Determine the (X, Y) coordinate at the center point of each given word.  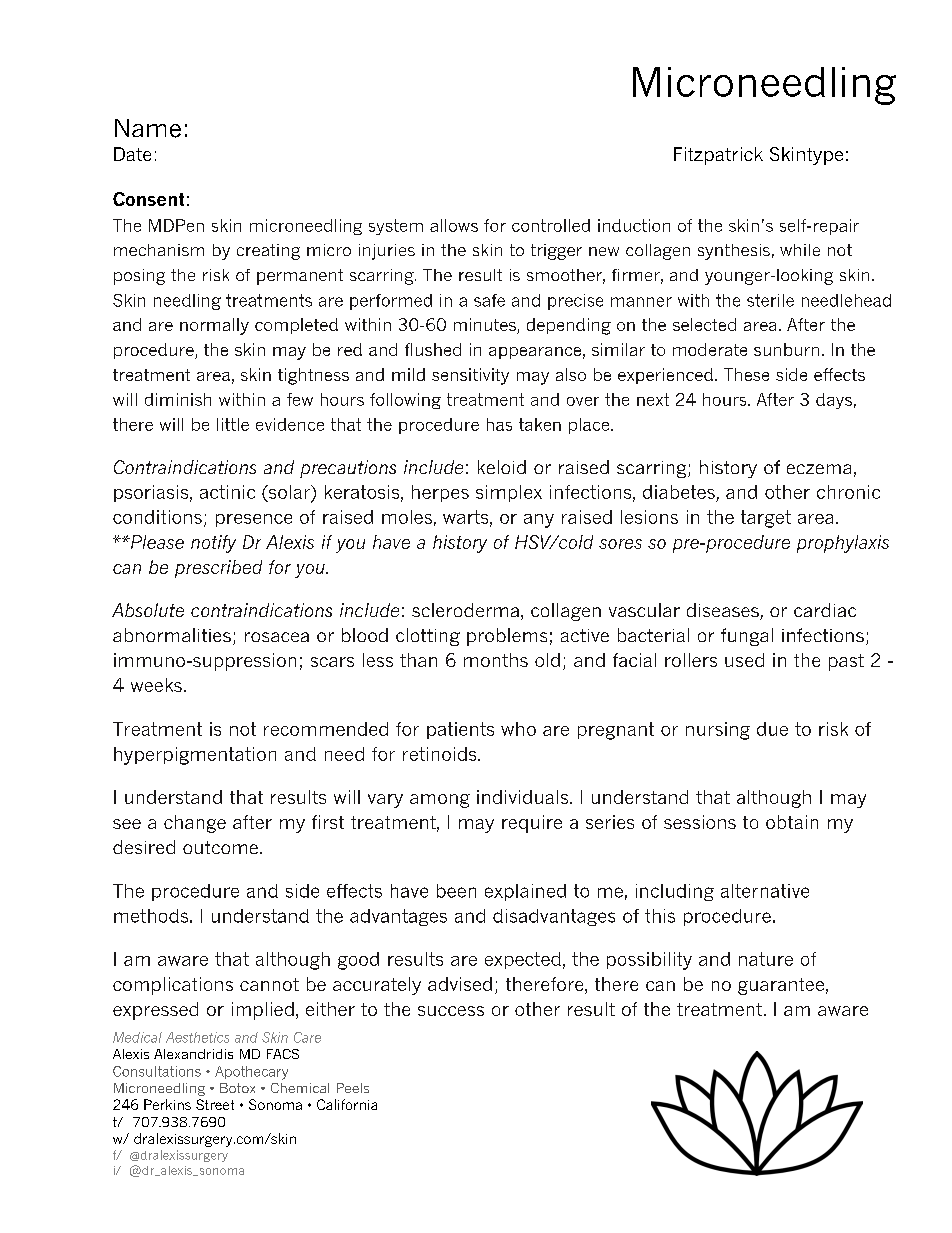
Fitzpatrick (718, 156)
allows (454, 225)
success (451, 1011)
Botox (237, 1088)
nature (766, 959)
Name (148, 128)
